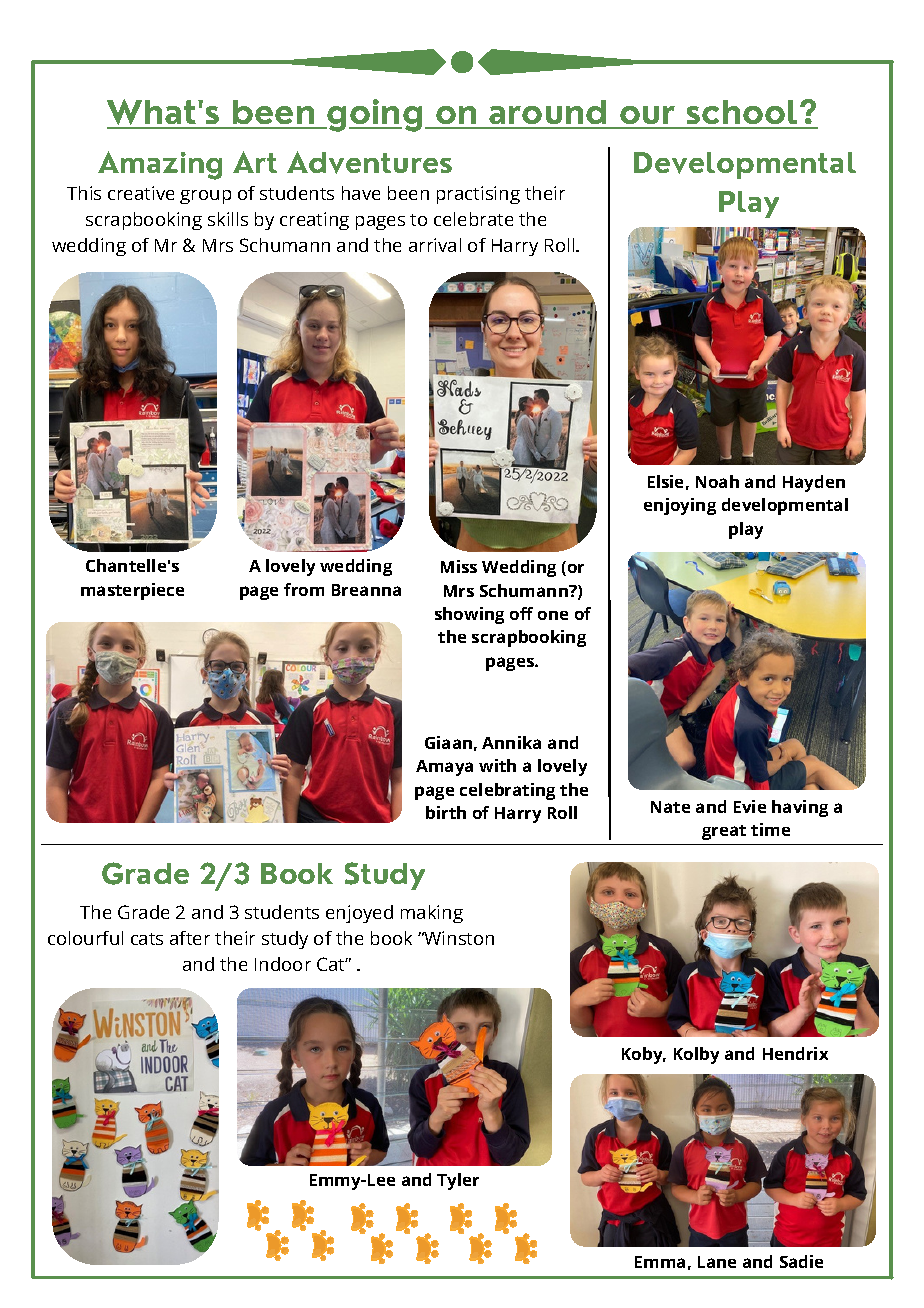  I want to click on making, so click(432, 914).
